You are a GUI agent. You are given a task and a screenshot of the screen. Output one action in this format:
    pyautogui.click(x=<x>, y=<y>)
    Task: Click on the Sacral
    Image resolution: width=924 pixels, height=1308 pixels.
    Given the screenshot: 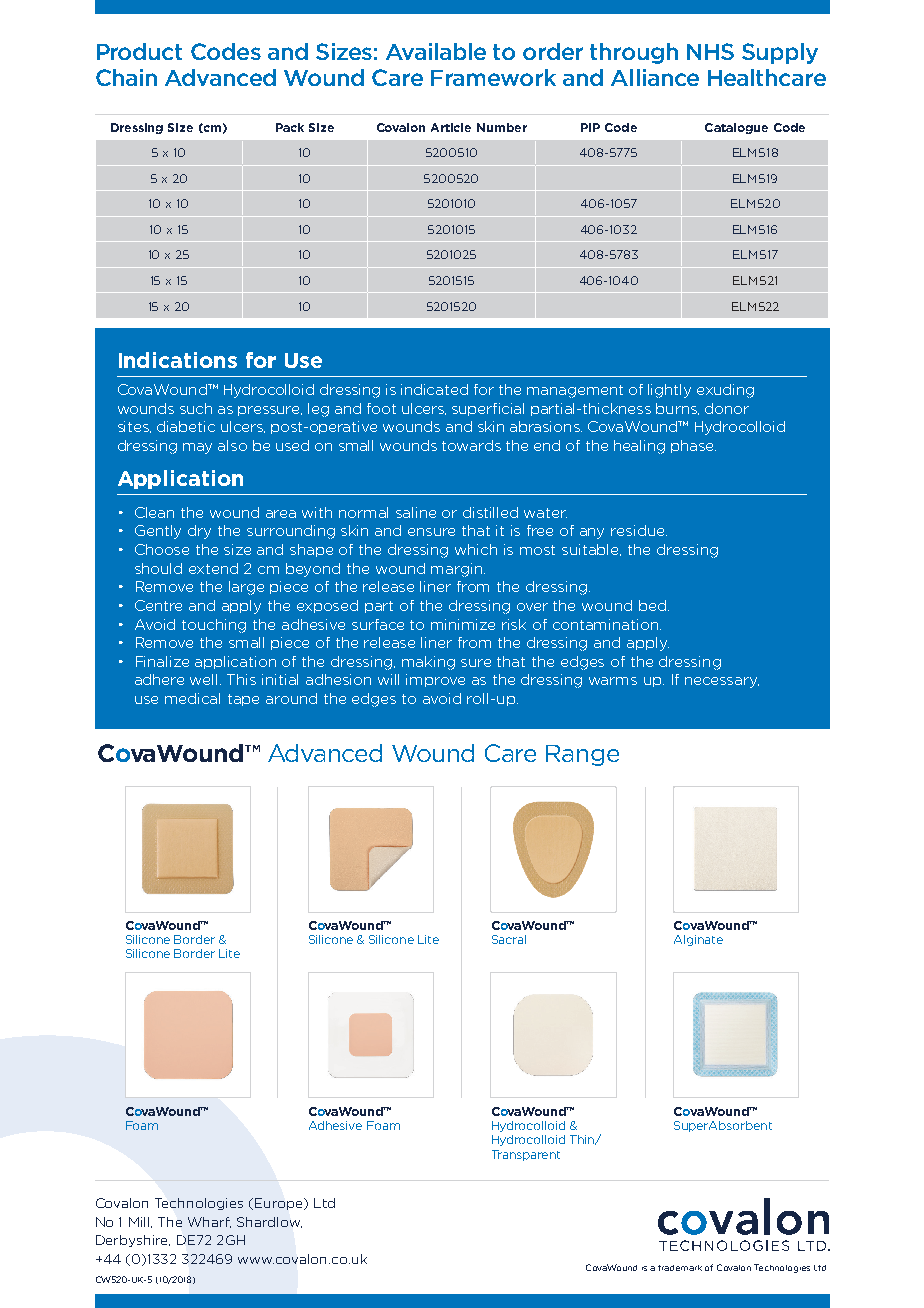 What is the action you would take?
    pyautogui.click(x=509, y=939)
